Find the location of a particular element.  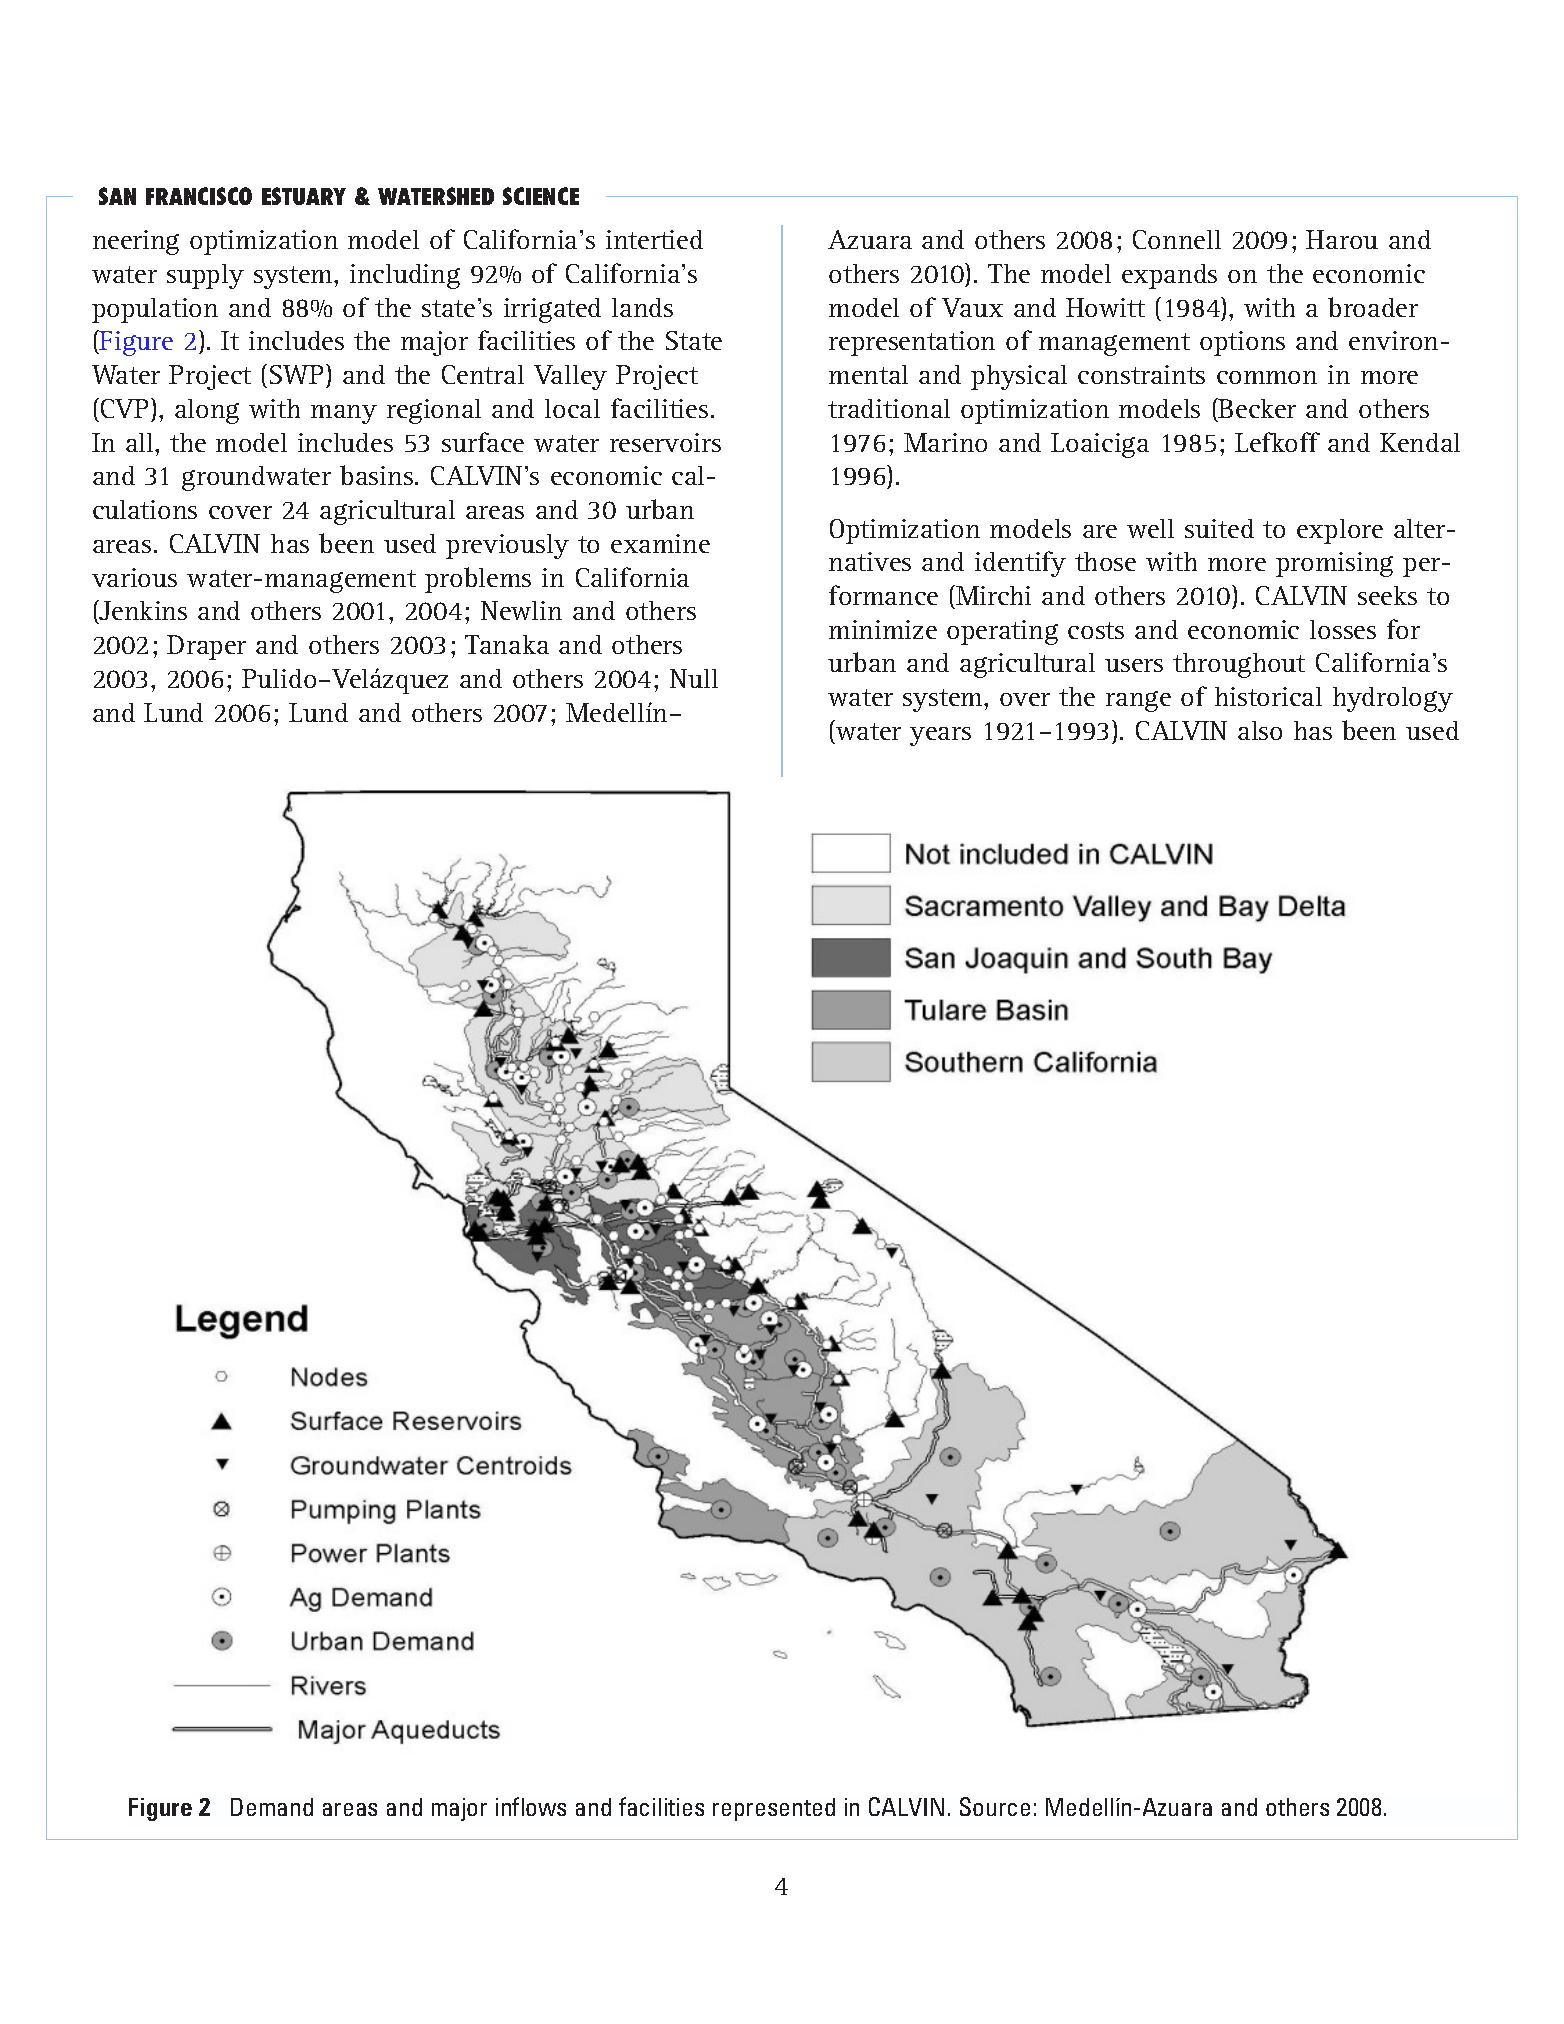

represented is located at coordinates (774, 1809).
